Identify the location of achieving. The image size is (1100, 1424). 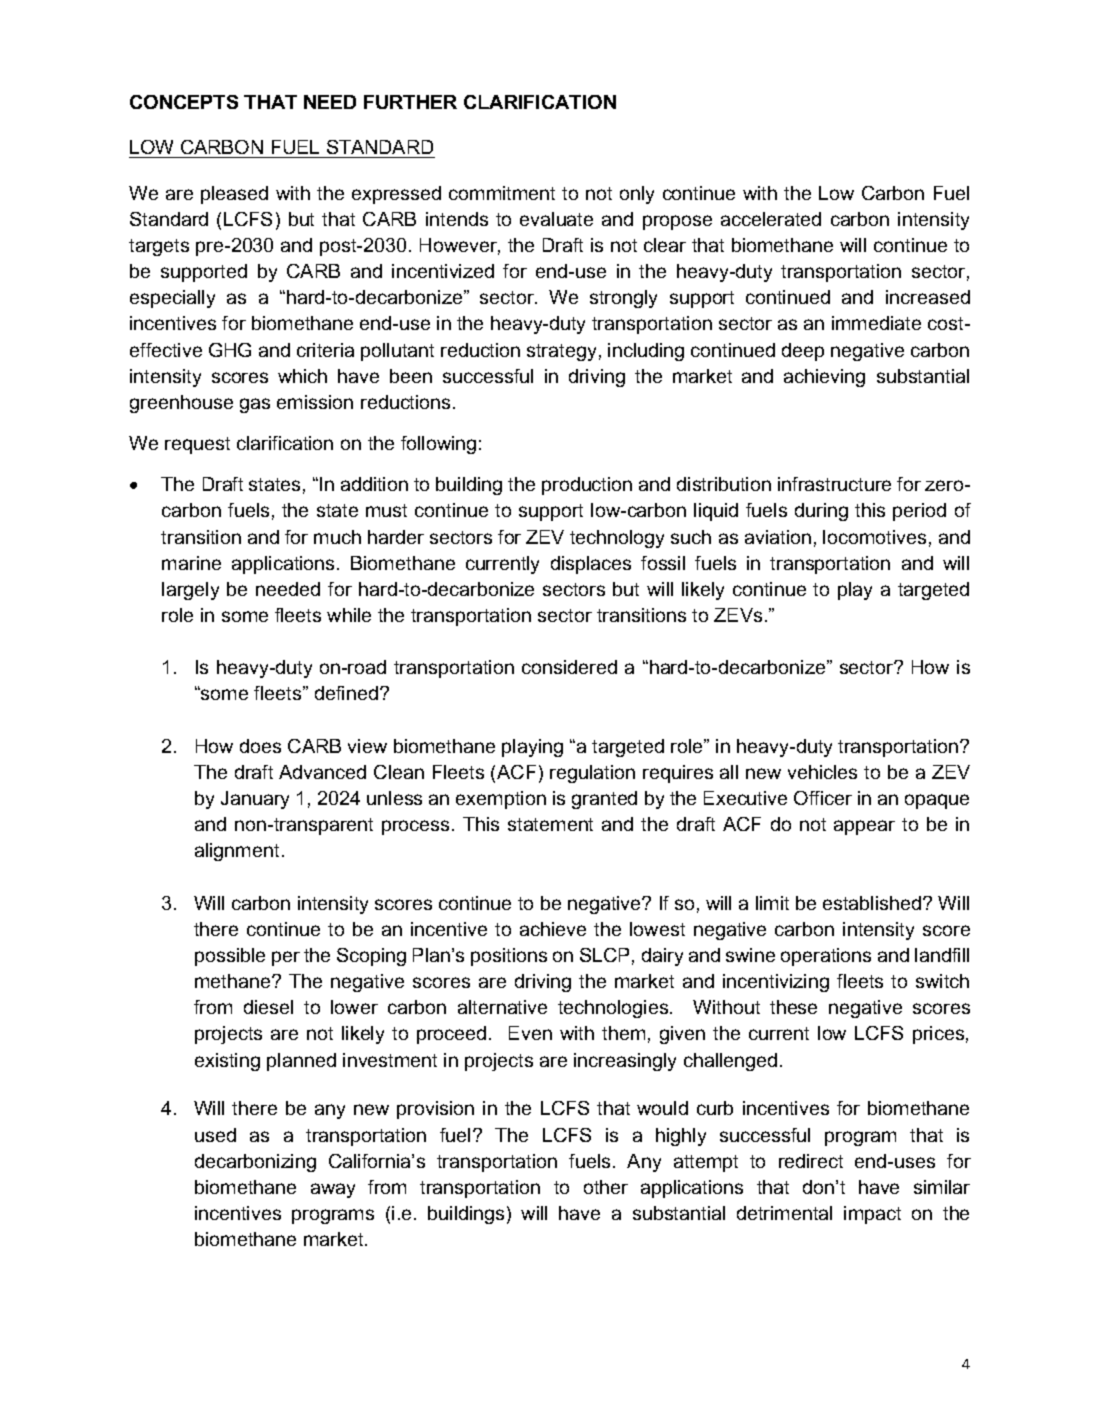
(824, 378).
